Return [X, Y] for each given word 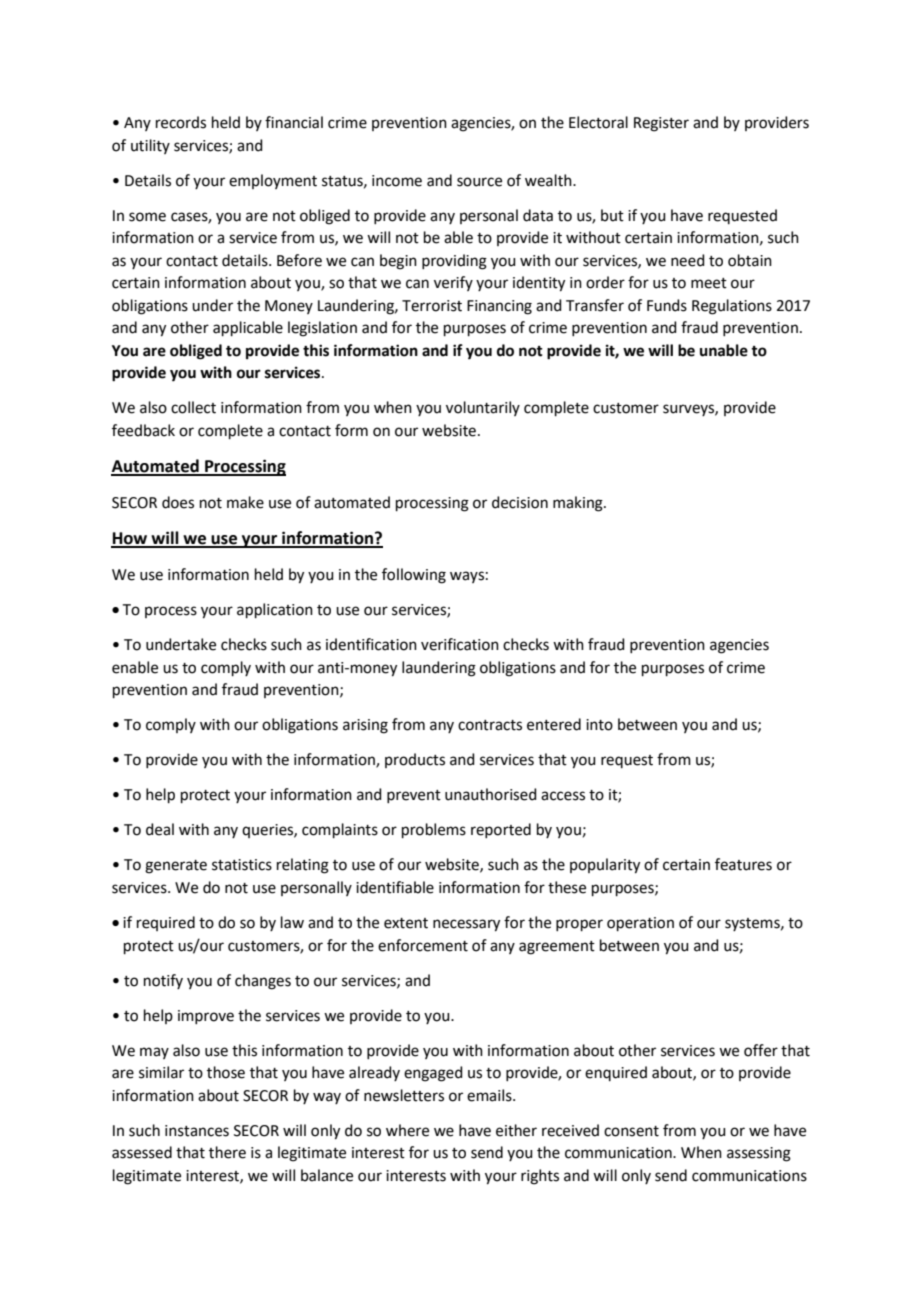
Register [661, 124]
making [579, 504]
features [743, 864]
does [178, 502]
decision [520, 502]
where [407, 1130]
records [181, 122]
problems [434, 830]
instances [197, 1131]
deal [160, 829]
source [479, 182]
